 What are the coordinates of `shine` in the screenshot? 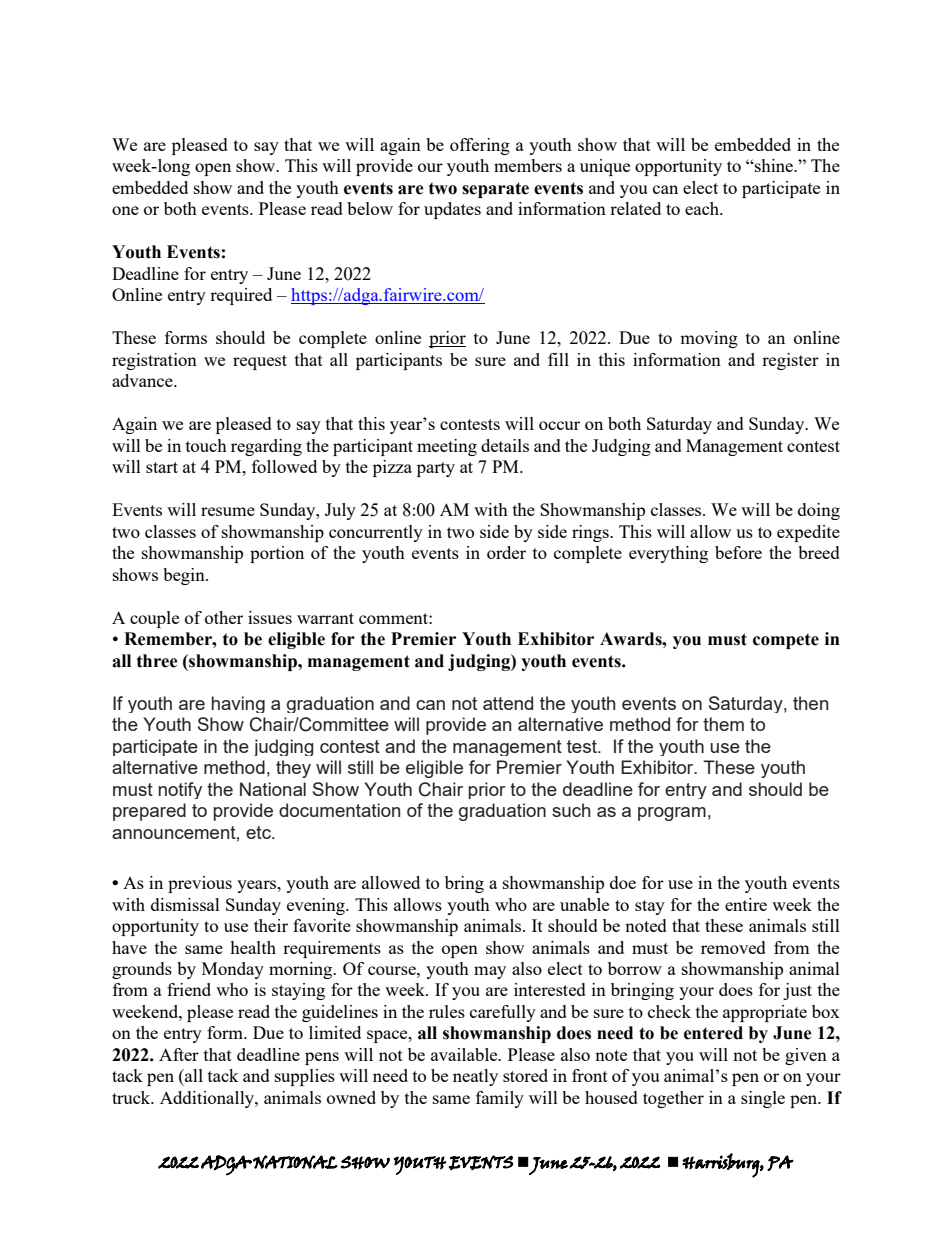 It's located at (774, 165).
